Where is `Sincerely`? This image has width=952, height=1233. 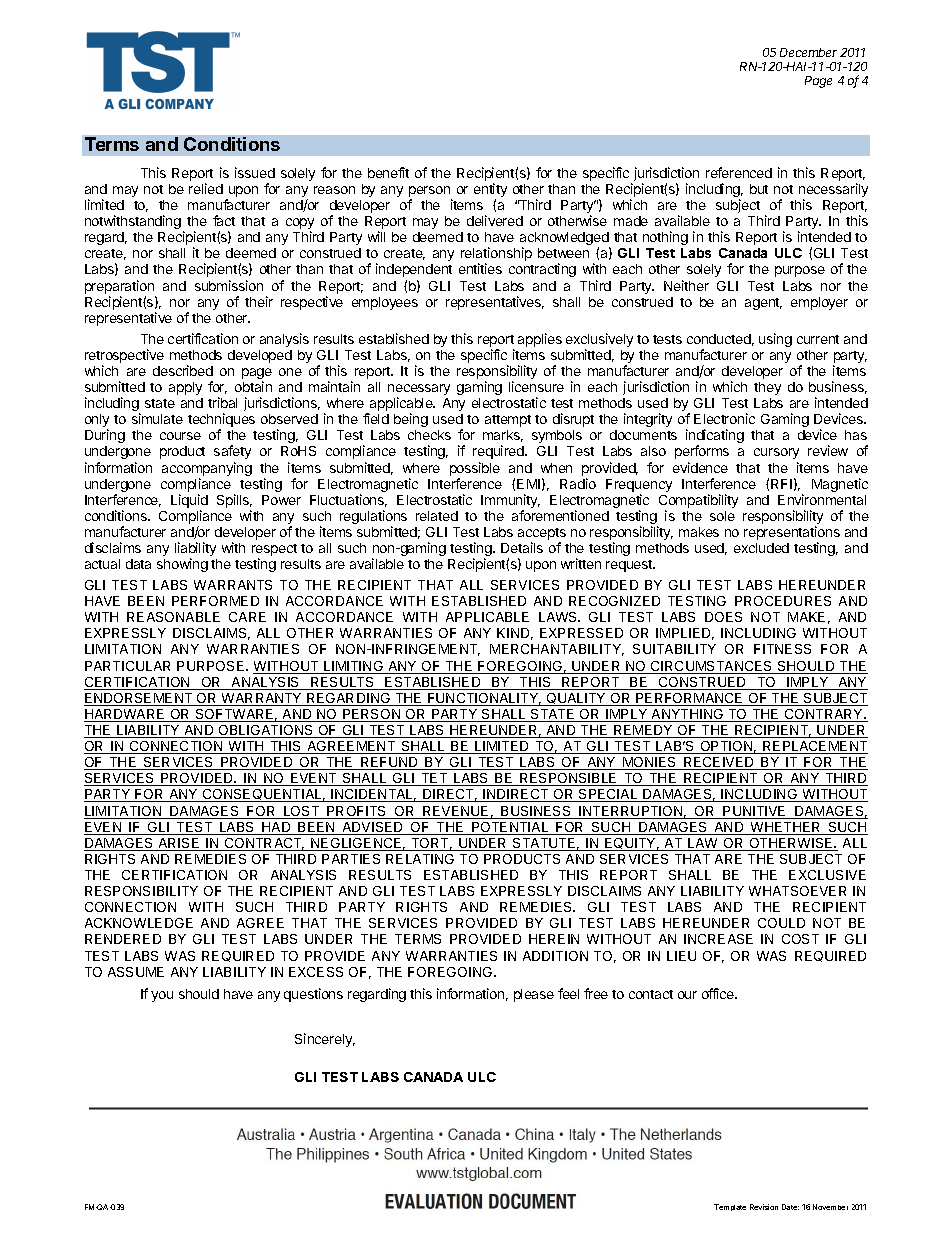 Sincerely is located at coordinates (325, 1040).
